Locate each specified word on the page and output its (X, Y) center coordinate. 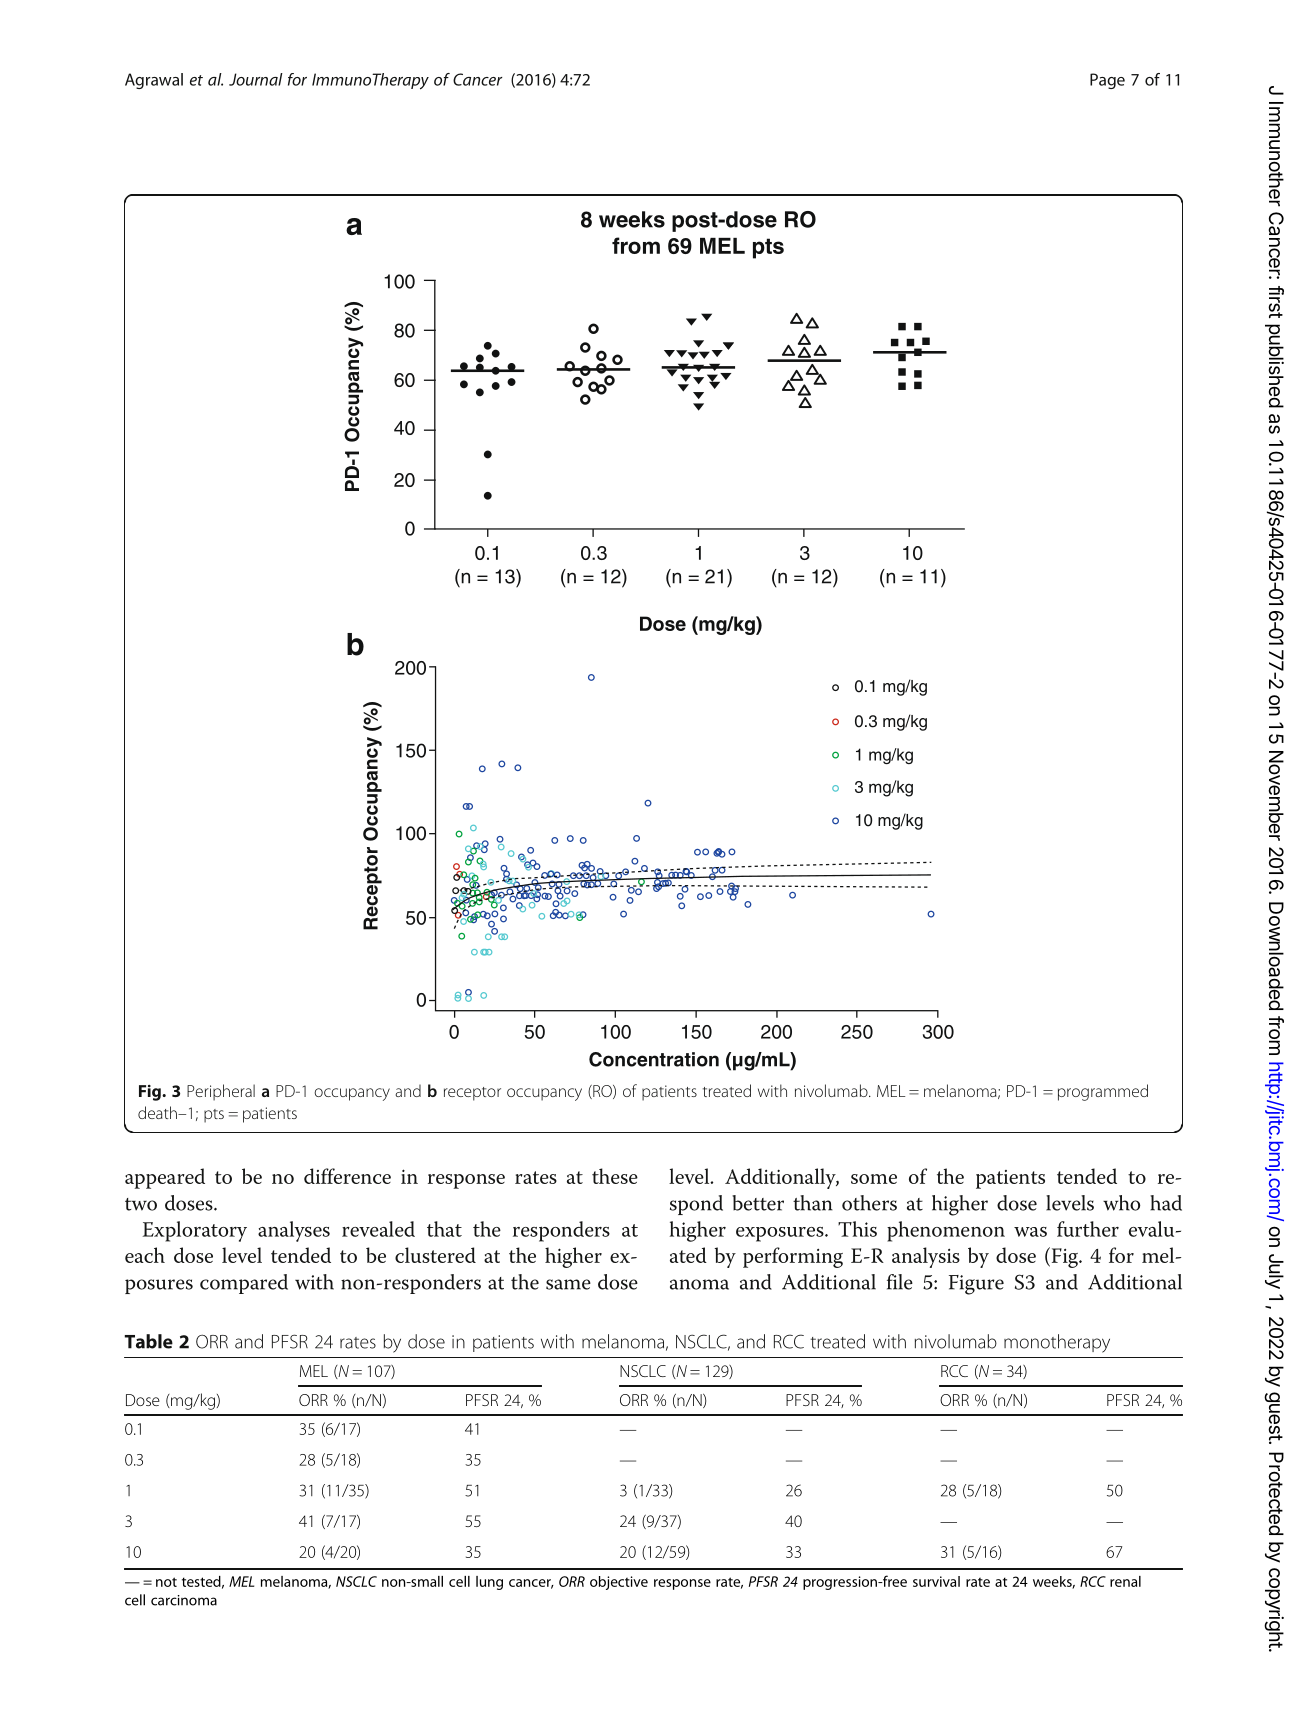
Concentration (654, 1059)
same (568, 1284)
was (1030, 1232)
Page (1107, 81)
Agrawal (154, 81)
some (874, 1179)
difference (347, 1176)
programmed (1103, 1092)
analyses (294, 1231)
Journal (256, 79)
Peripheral (221, 1092)
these (615, 1176)
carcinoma (184, 1600)
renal (1125, 1581)
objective (619, 1583)
